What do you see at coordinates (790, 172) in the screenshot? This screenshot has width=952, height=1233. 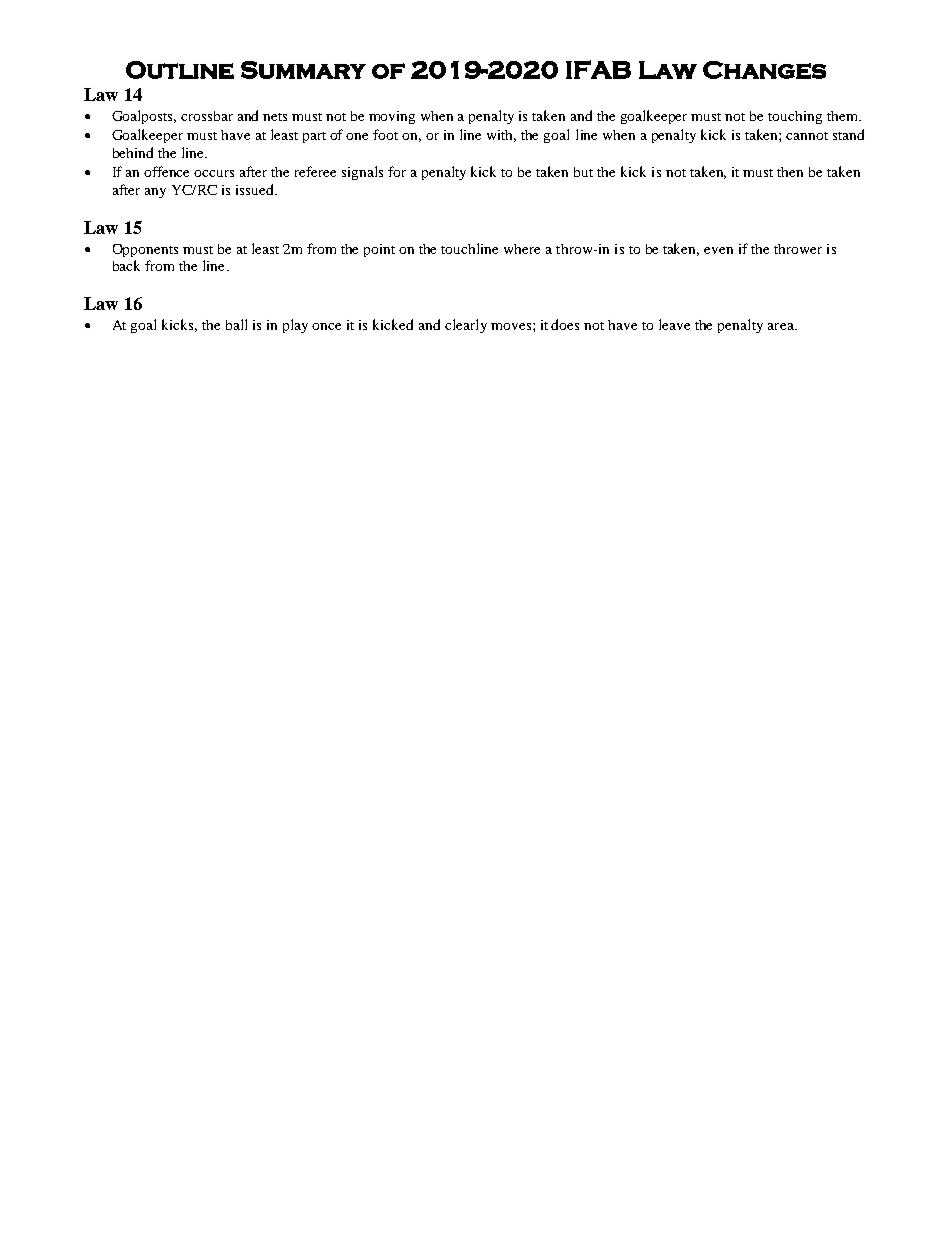 I see `then` at bounding box center [790, 172].
